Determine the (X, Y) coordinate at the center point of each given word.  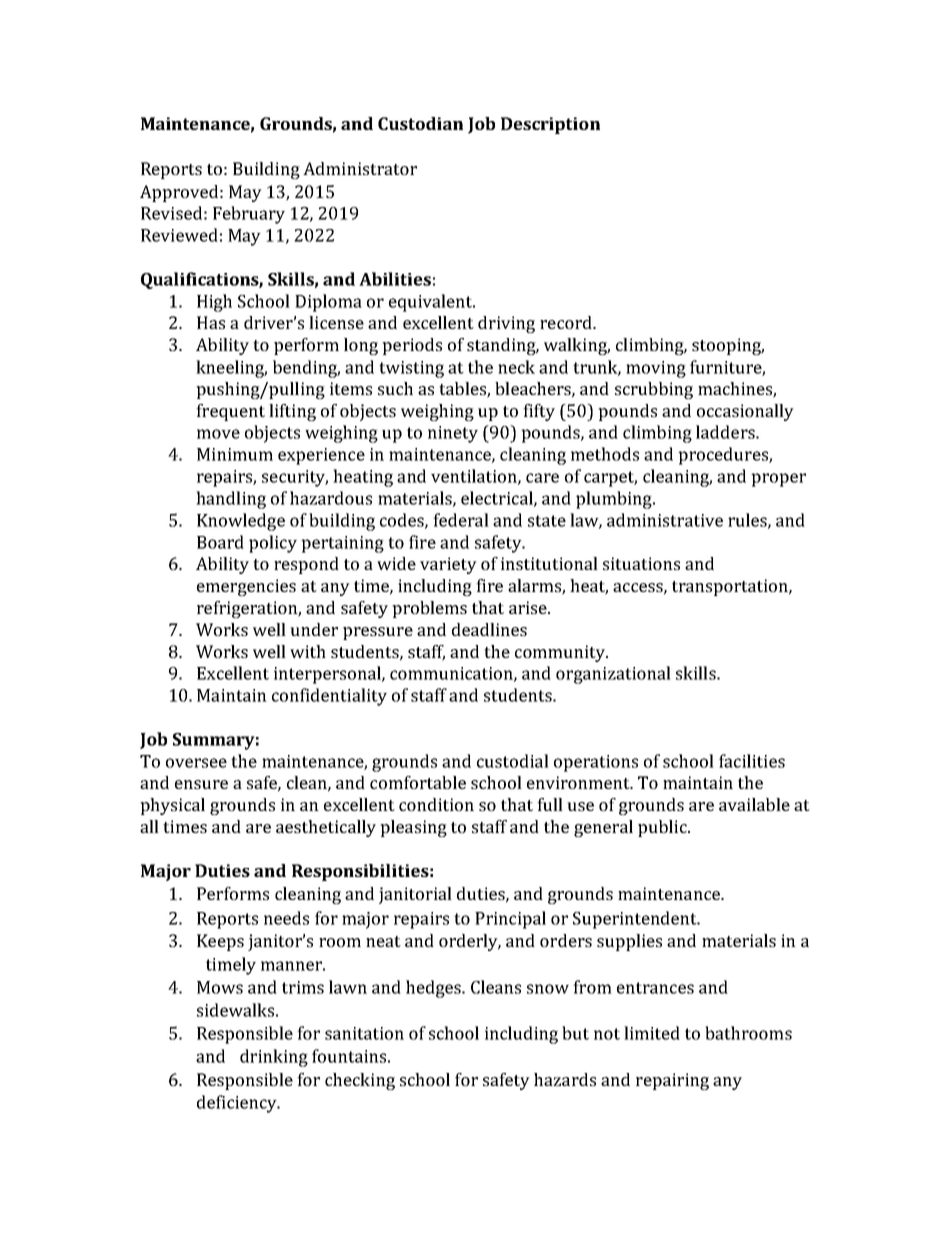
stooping (728, 346)
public (663, 828)
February (249, 215)
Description (550, 125)
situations (641, 563)
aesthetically (326, 828)
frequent (230, 412)
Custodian (420, 123)
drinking (274, 1058)
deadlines (489, 629)
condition (436, 804)
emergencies (246, 587)
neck (516, 367)
